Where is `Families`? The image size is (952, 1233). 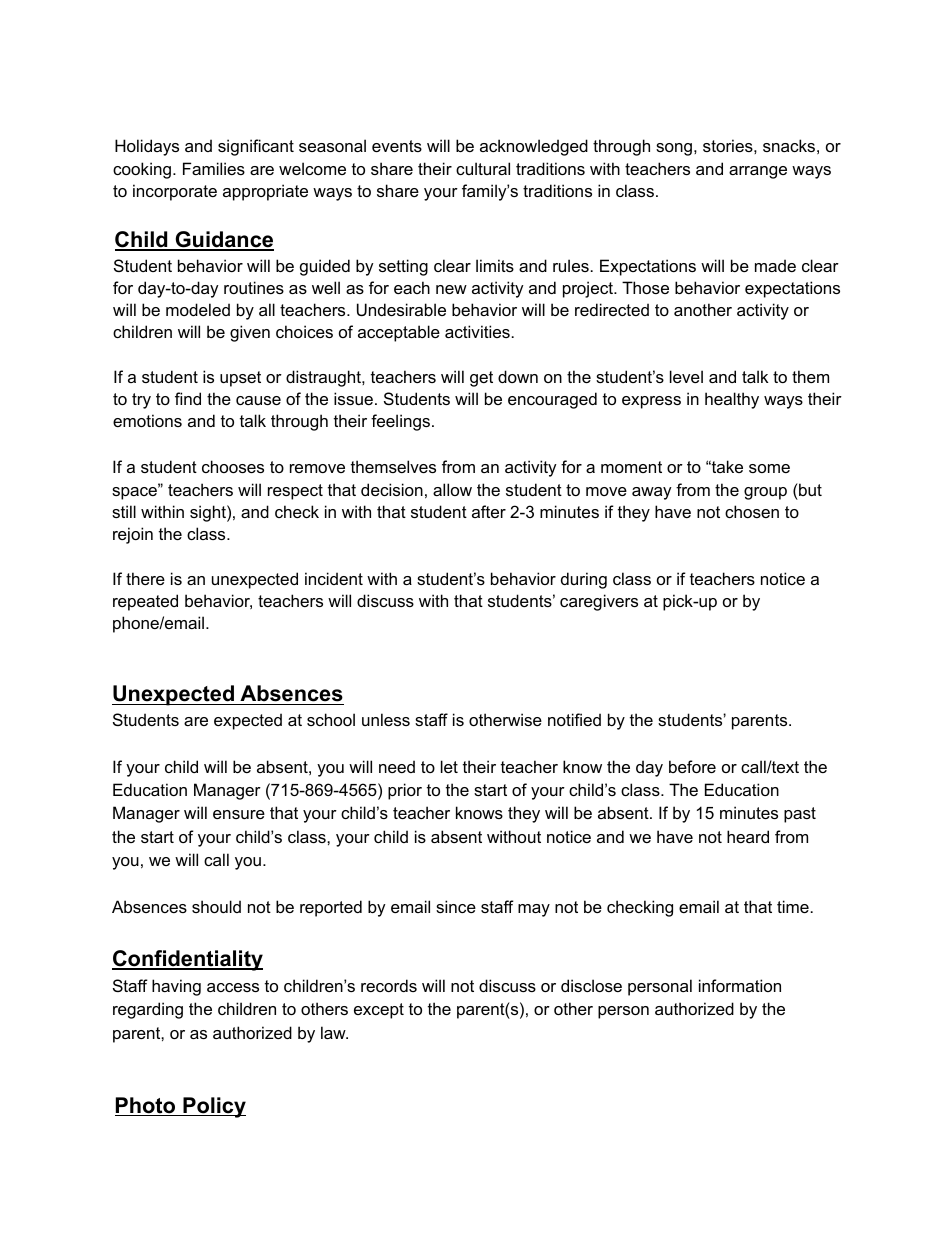
Families is located at coordinates (214, 168).
